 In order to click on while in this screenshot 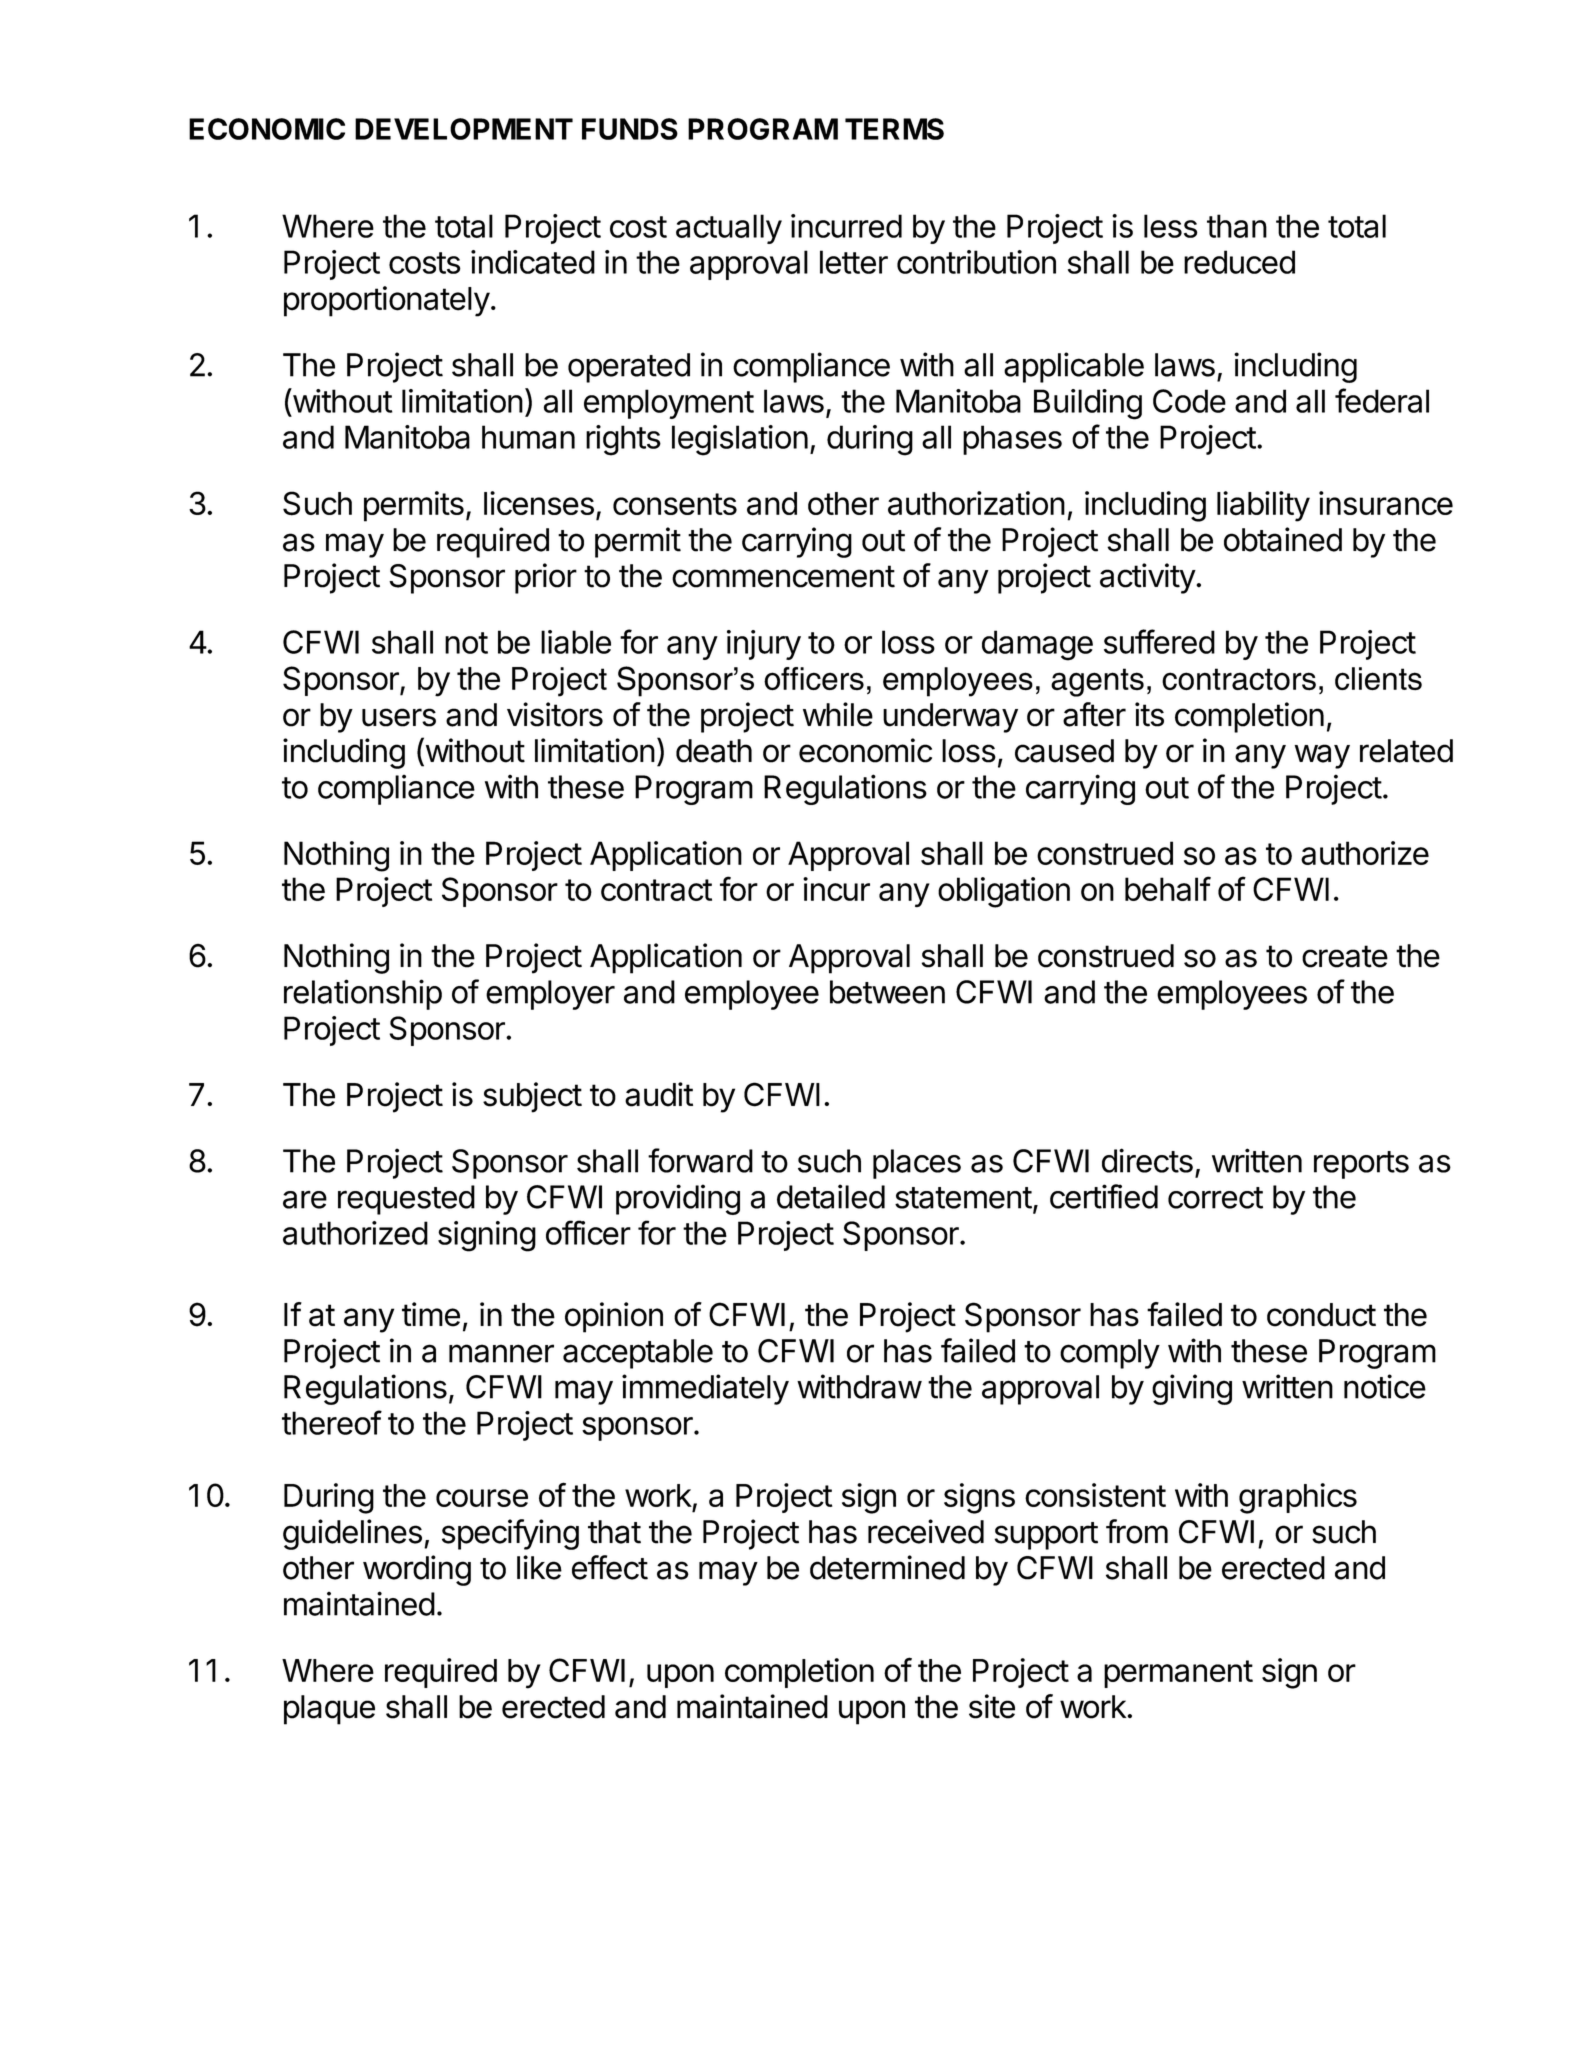, I will do `click(838, 714)`.
